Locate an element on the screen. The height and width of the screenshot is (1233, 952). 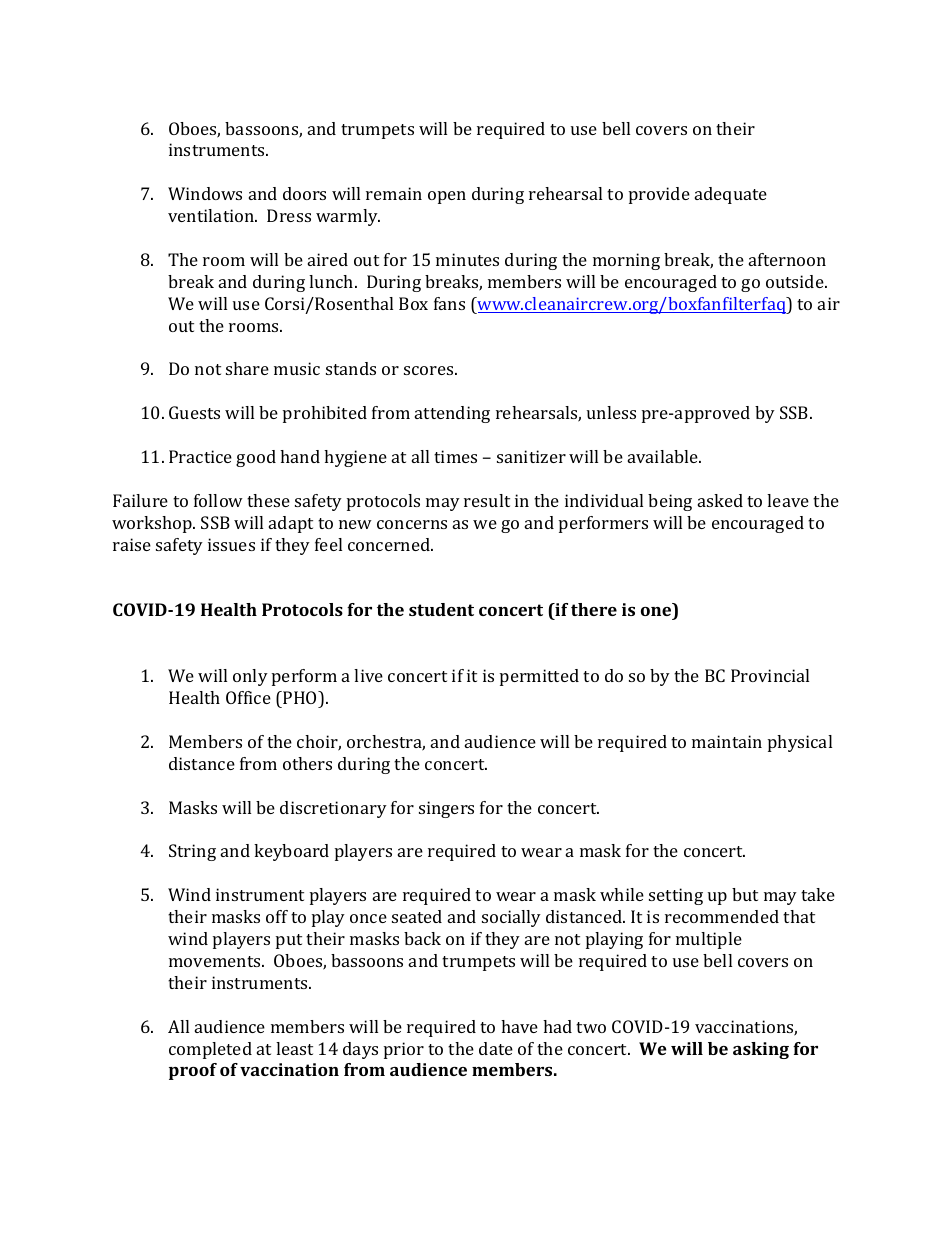
student is located at coordinates (441, 609).
